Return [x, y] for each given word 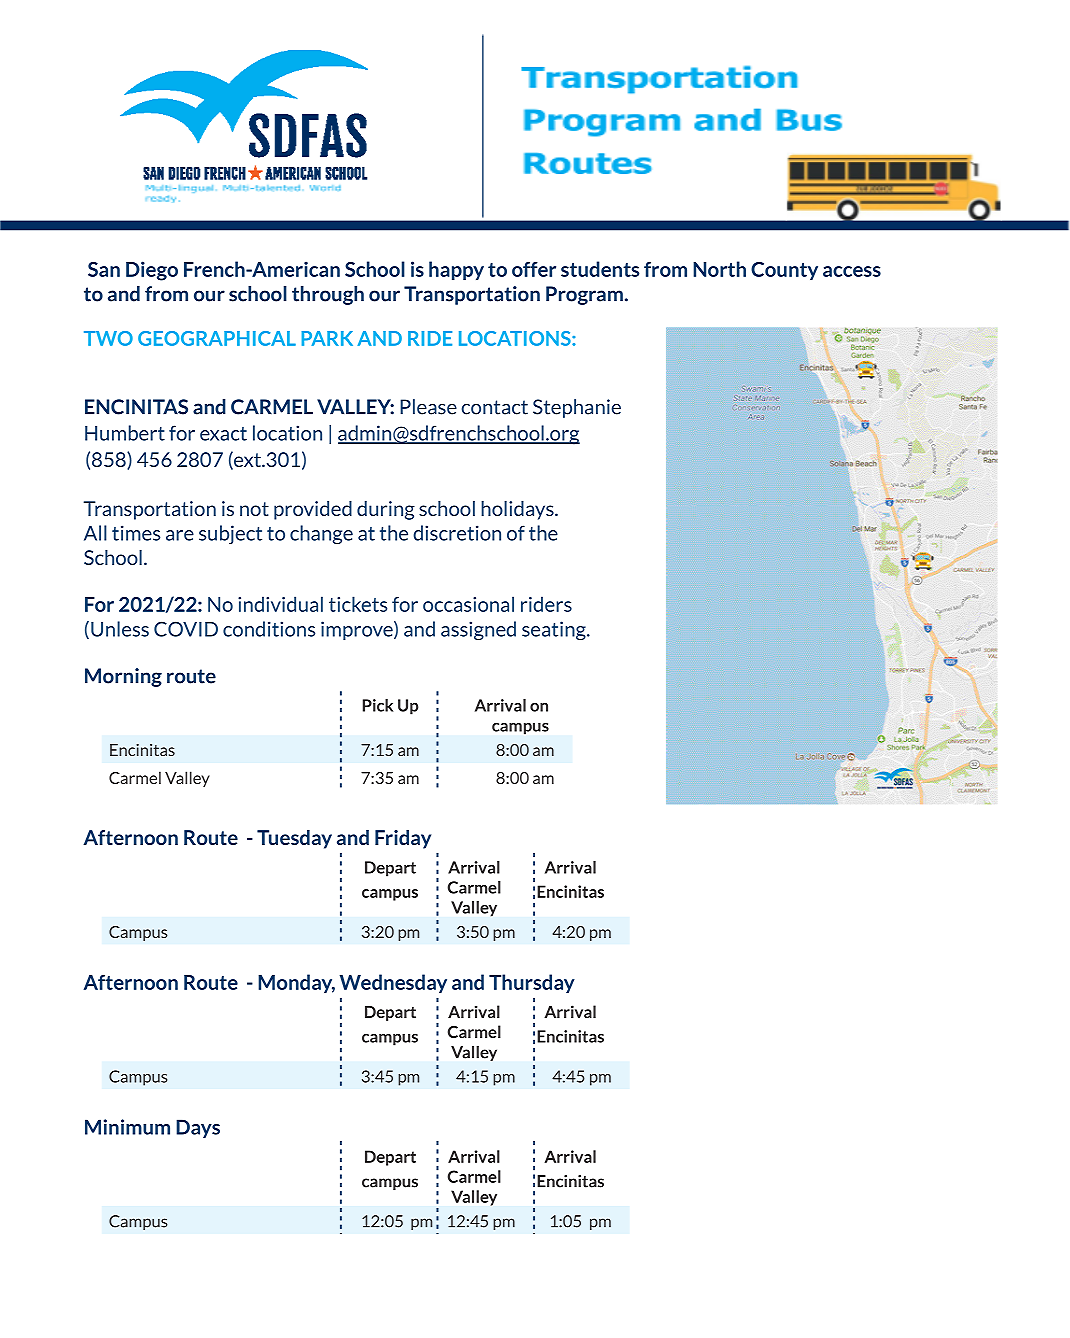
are [180, 535]
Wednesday [393, 983]
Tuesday [294, 839]
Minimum [127, 1127]
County [784, 271]
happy [456, 270]
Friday [403, 839]
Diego [152, 271]
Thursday [532, 983]
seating [555, 630]
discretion [457, 533]
